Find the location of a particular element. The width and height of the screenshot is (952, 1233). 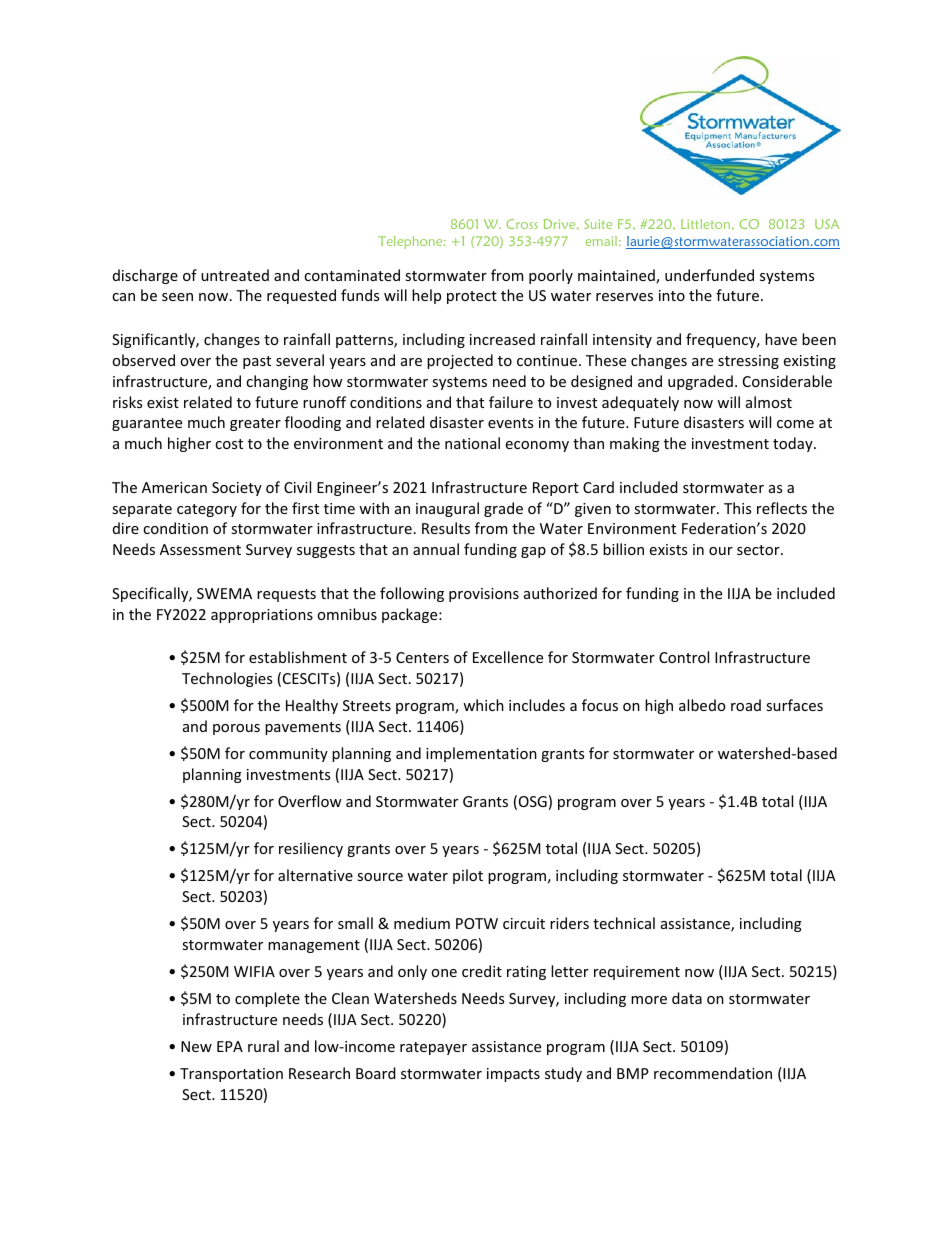

untreated is located at coordinates (235, 275).
